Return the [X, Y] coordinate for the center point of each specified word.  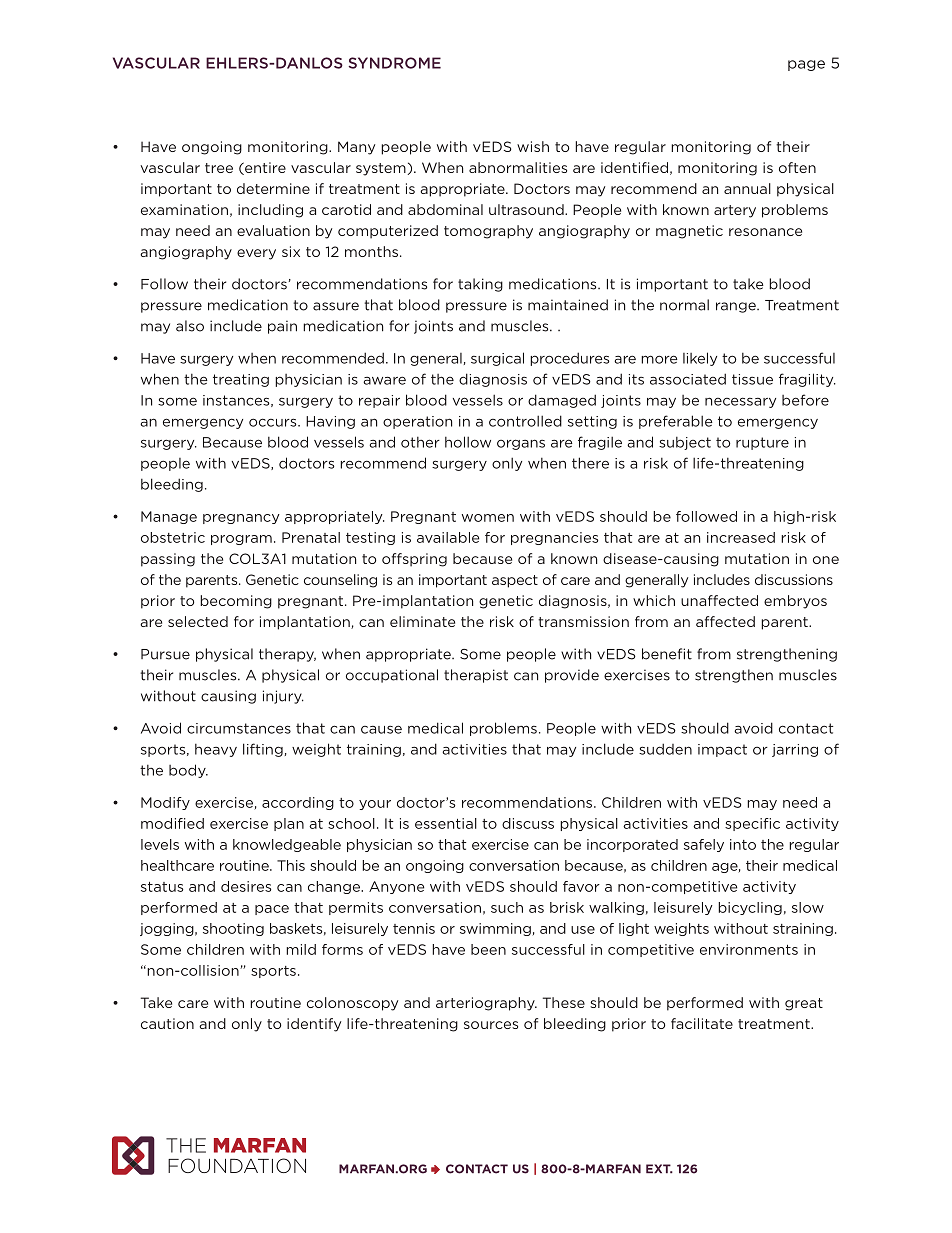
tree [219, 168]
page [806, 65]
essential [446, 823]
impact [722, 750]
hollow [468, 442]
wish [533, 146]
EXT [659, 1169]
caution [167, 1023]
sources [491, 1025]
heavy [216, 750]
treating [241, 380]
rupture [762, 443]
